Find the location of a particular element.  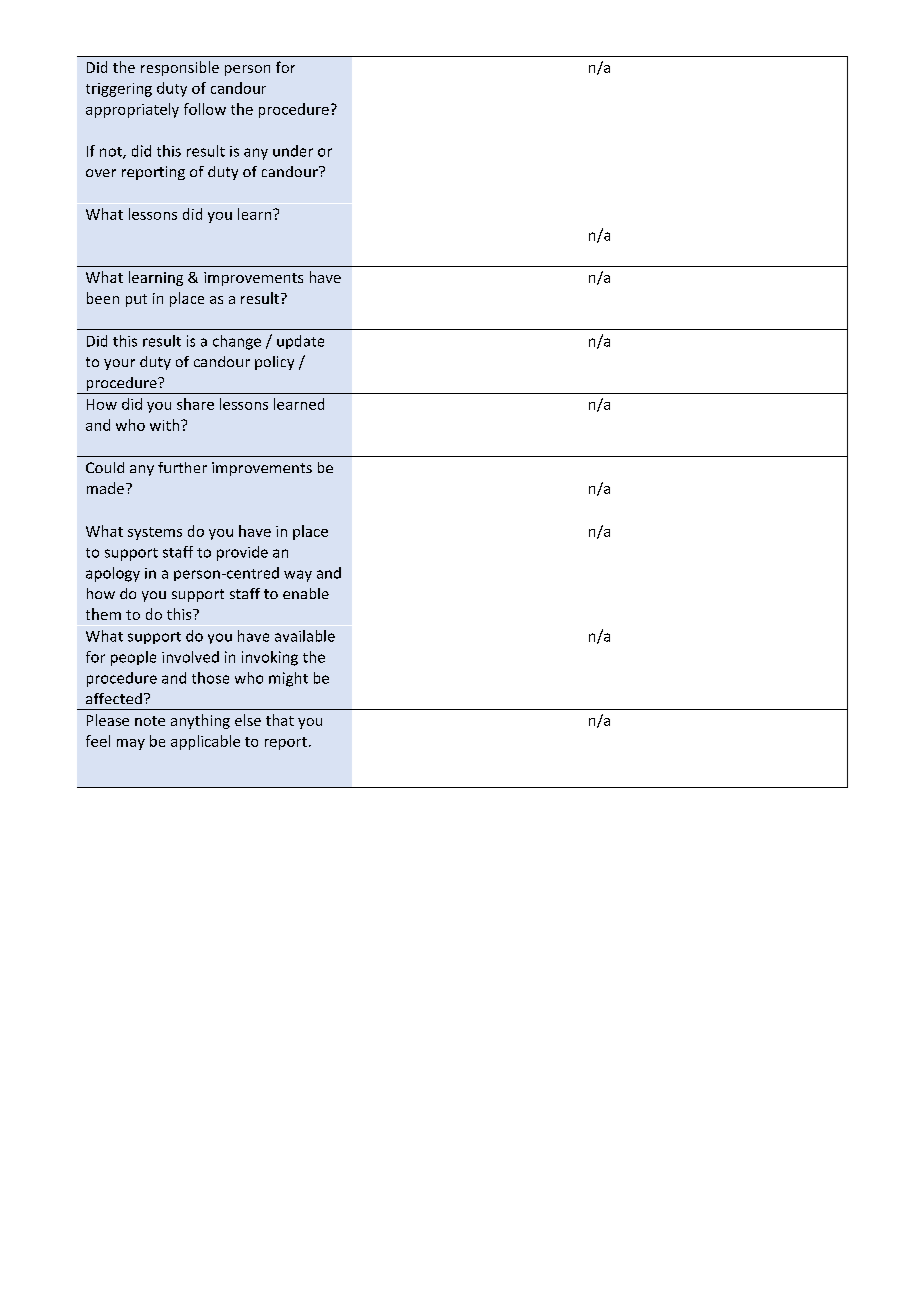

update is located at coordinates (300, 342).
